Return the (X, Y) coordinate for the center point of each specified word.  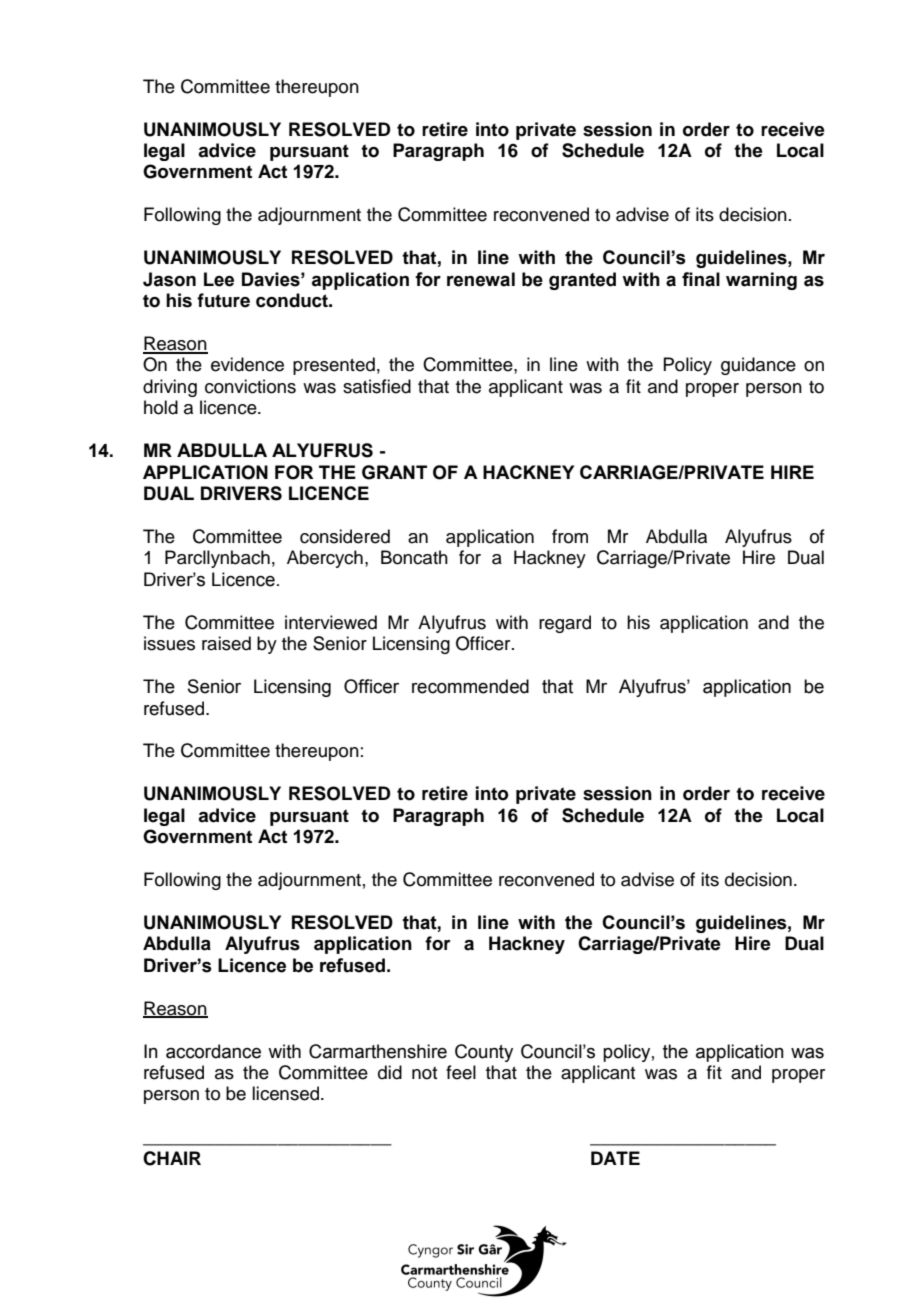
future (223, 300)
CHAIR (172, 1158)
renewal (481, 279)
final (701, 279)
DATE (615, 1158)
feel (461, 1072)
